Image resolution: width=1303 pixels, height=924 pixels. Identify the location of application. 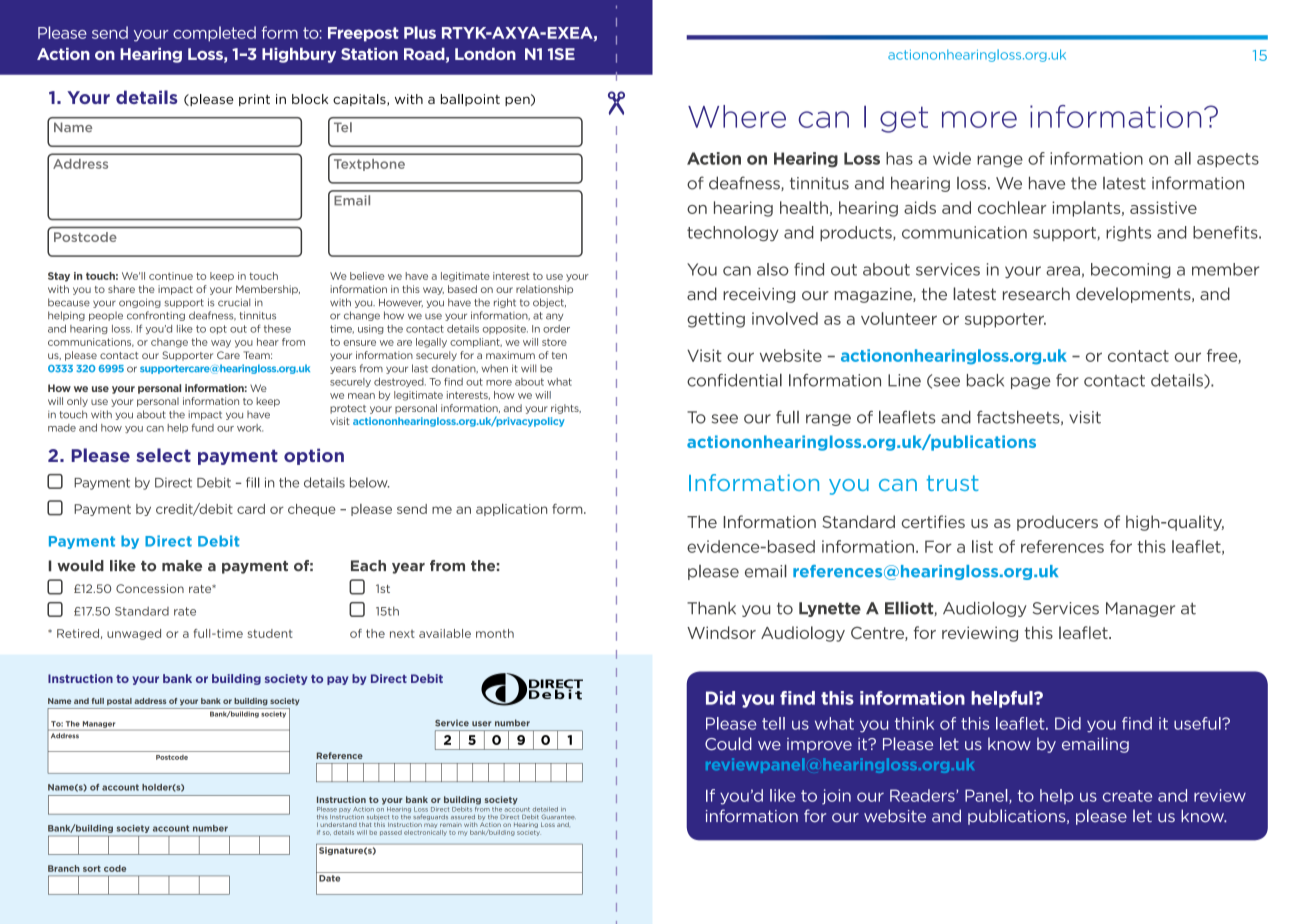
(511, 509).
